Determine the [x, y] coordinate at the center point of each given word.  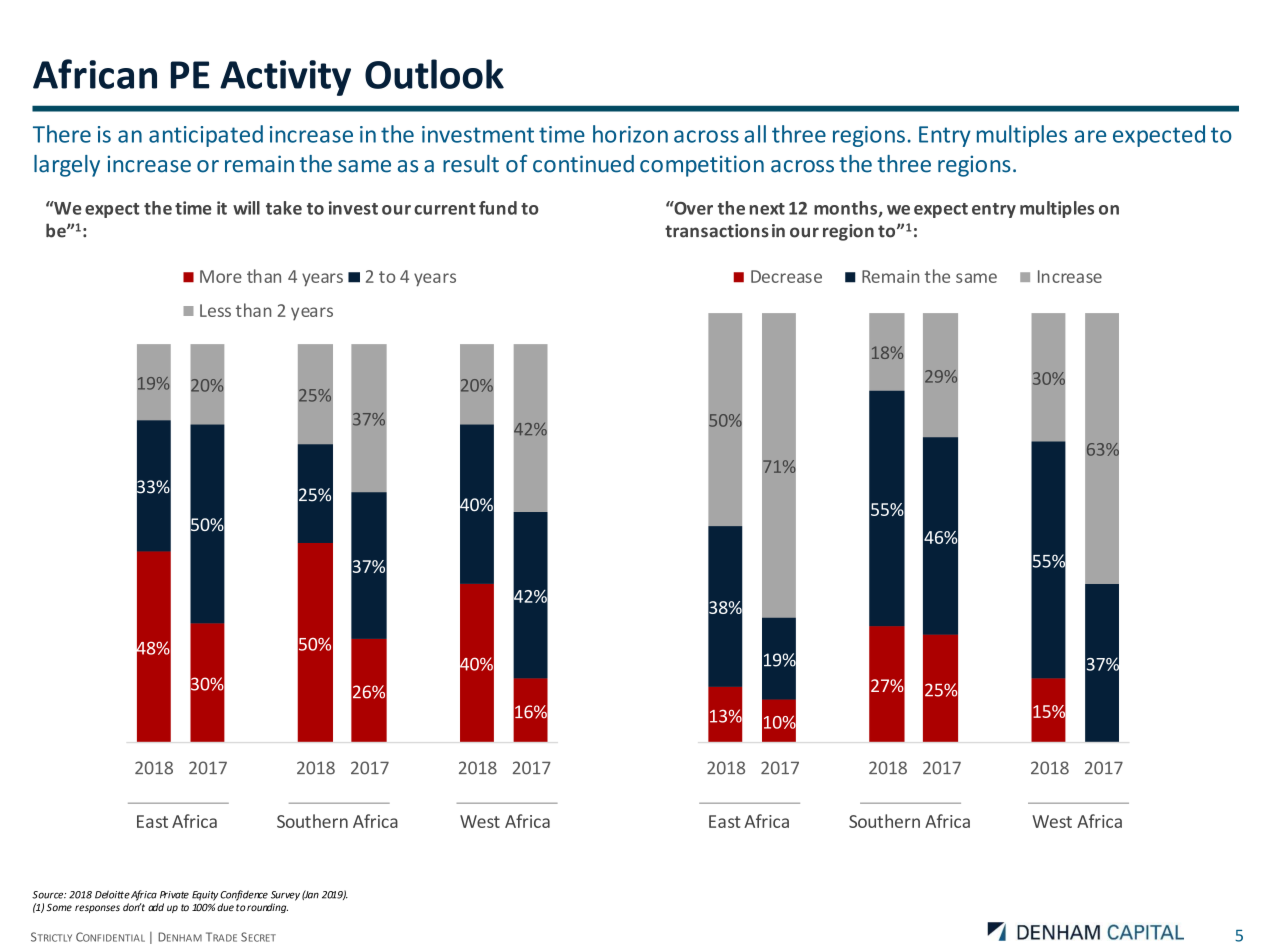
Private [174, 895]
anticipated [206, 136]
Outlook [434, 74]
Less [215, 310]
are [1090, 136]
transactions [717, 231]
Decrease [786, 276]
